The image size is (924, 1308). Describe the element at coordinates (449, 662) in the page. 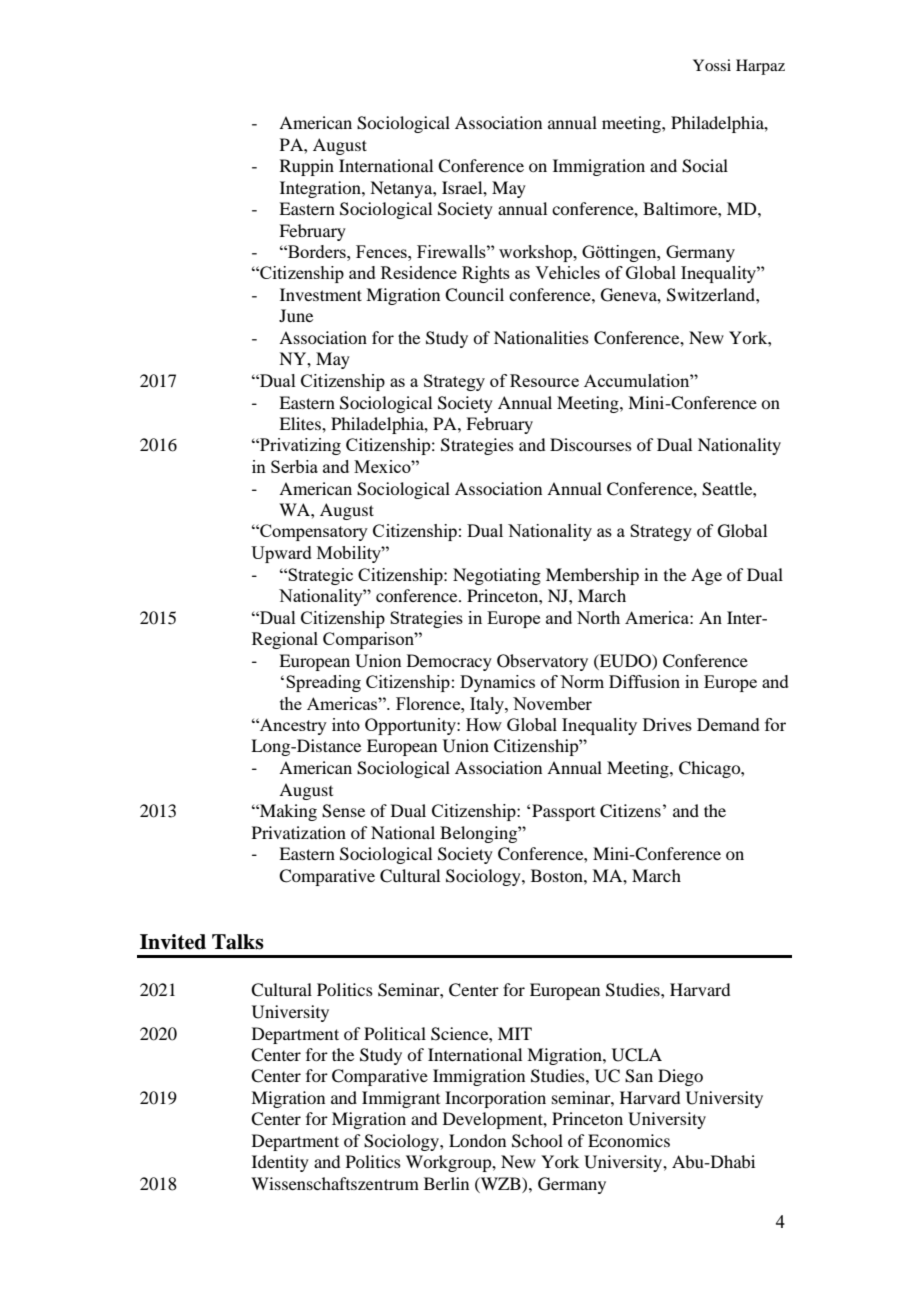

I see `Democracy` at that location.
